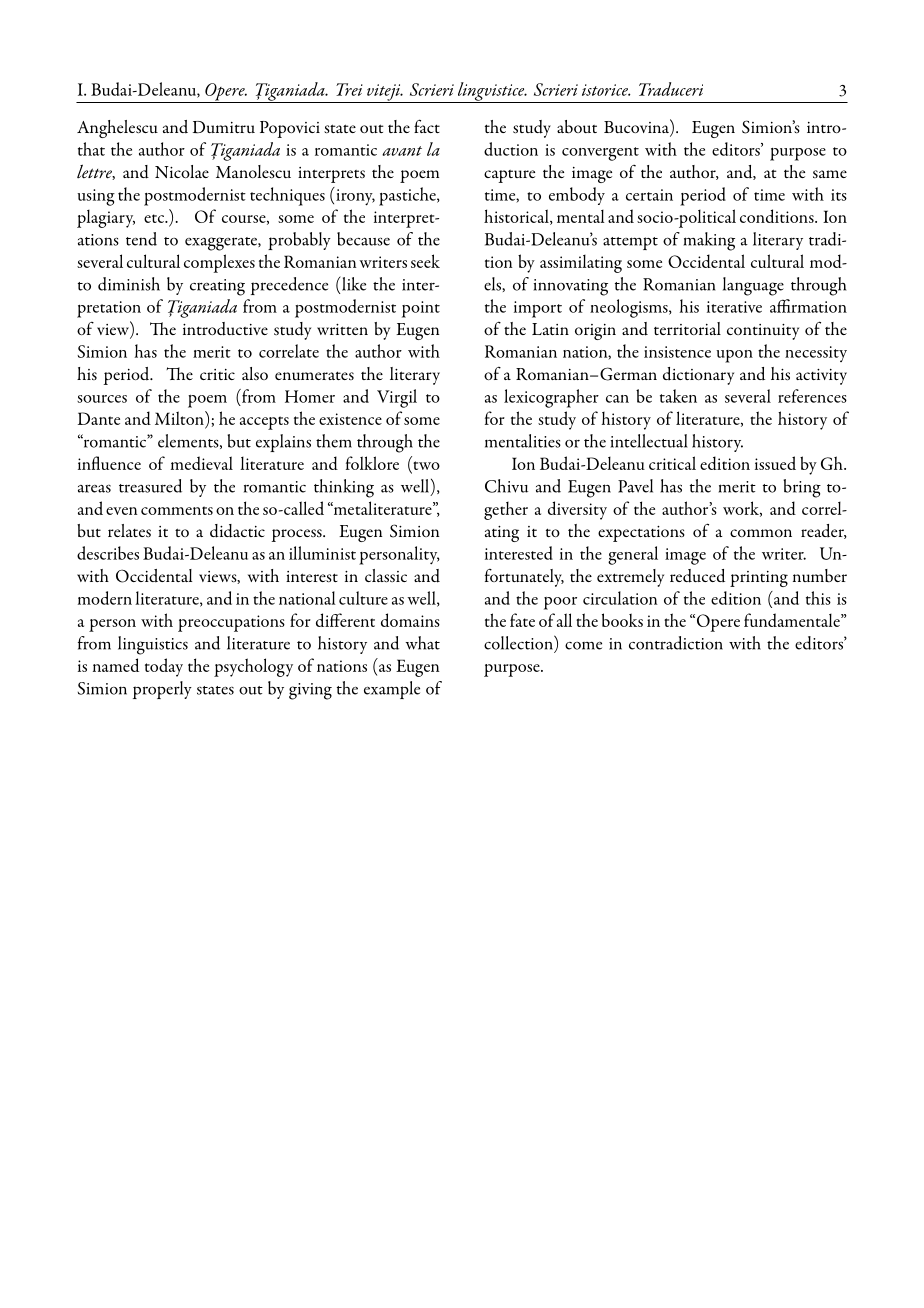 Image resolution: width=924 pixels, height=1308 pixels. What do you see at coordinates (812, 396) in the screenshot?
I see `references` at bounding box center [812, 396].
